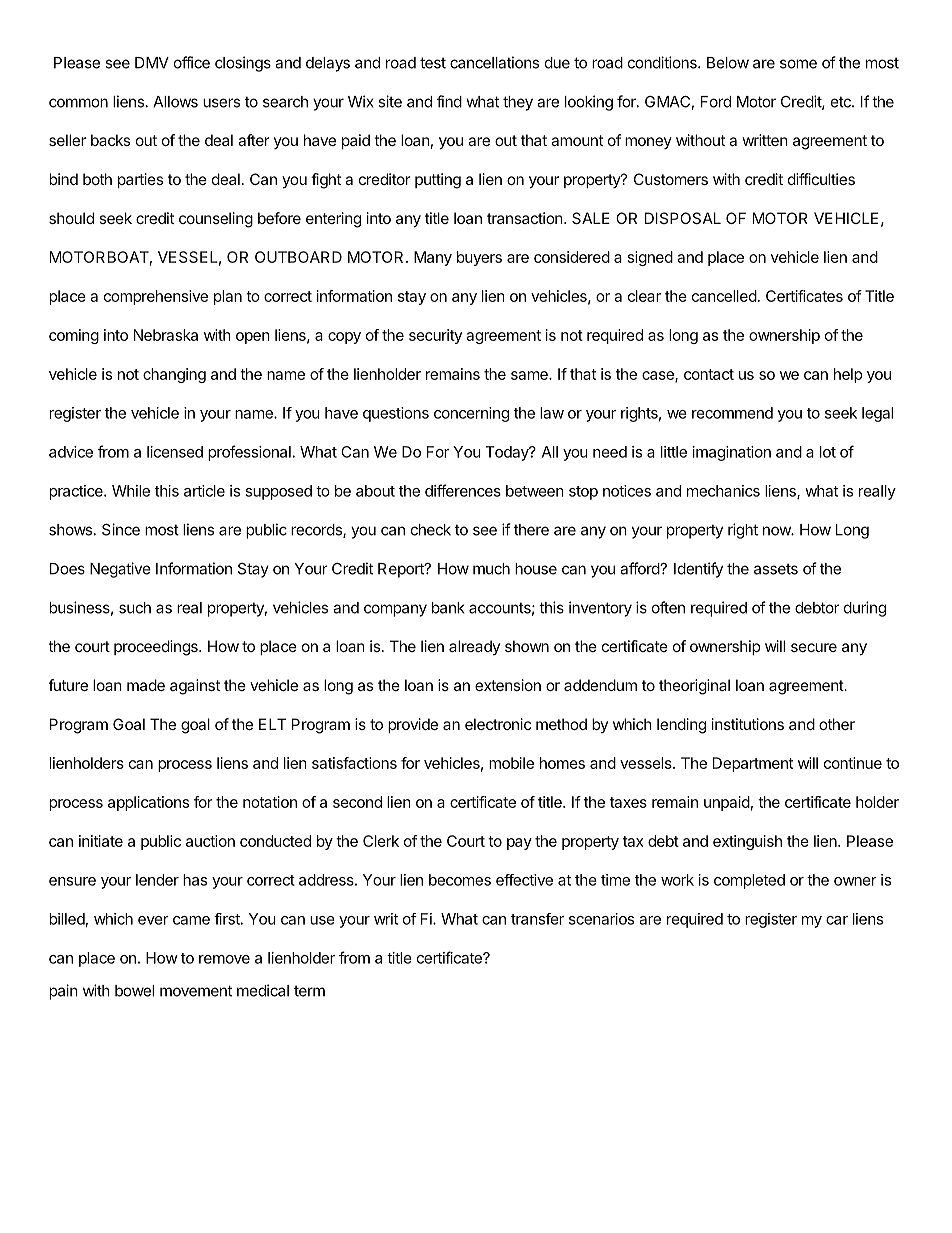 The image size is (952, 1233). Describe the element at coordinates (174, 375) in the screenshot. I see `changing` at that location.
